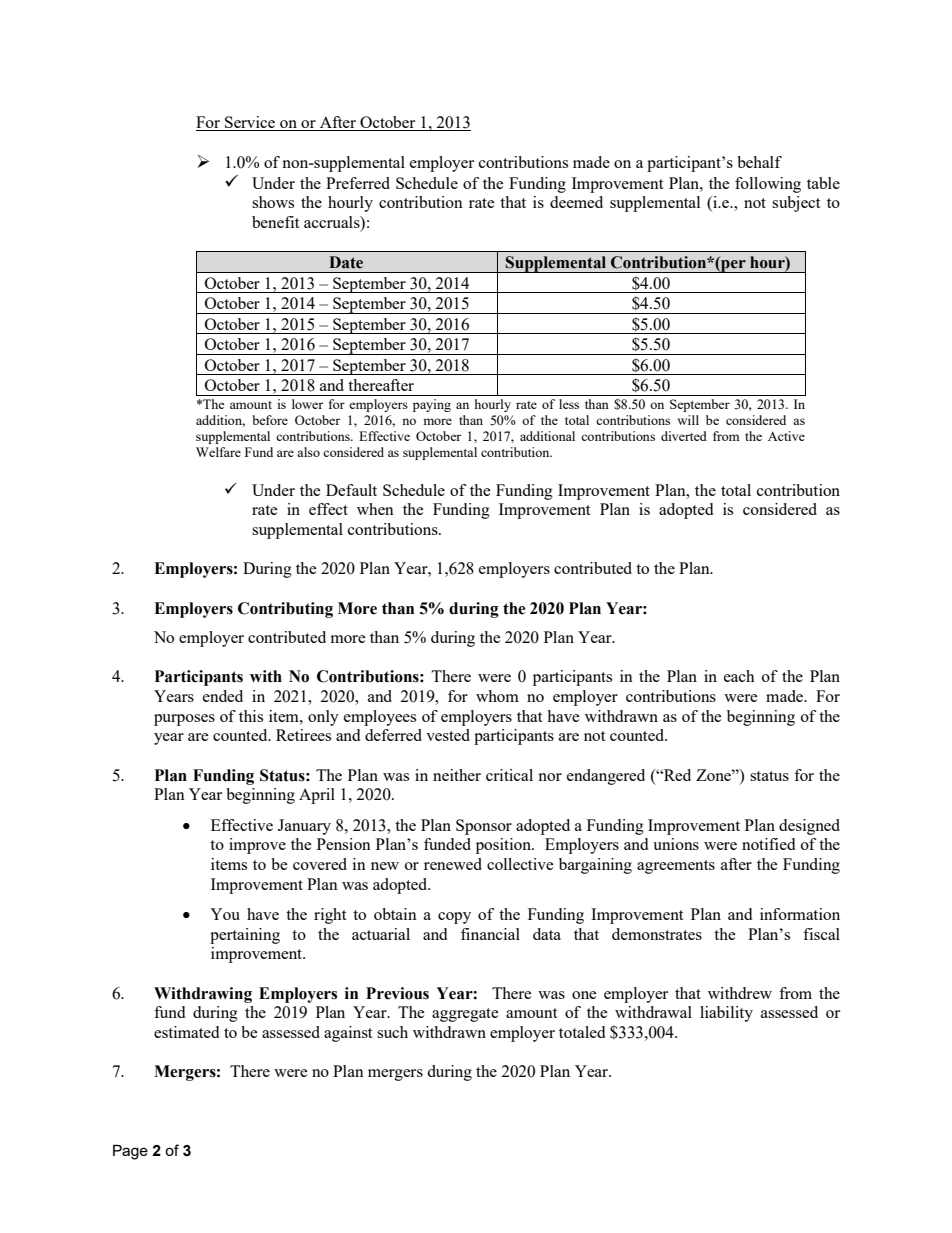 The image size is (952, 1233). Describe the element at coordinates (688, 420) in the screenshot. I see `will` at that location.
